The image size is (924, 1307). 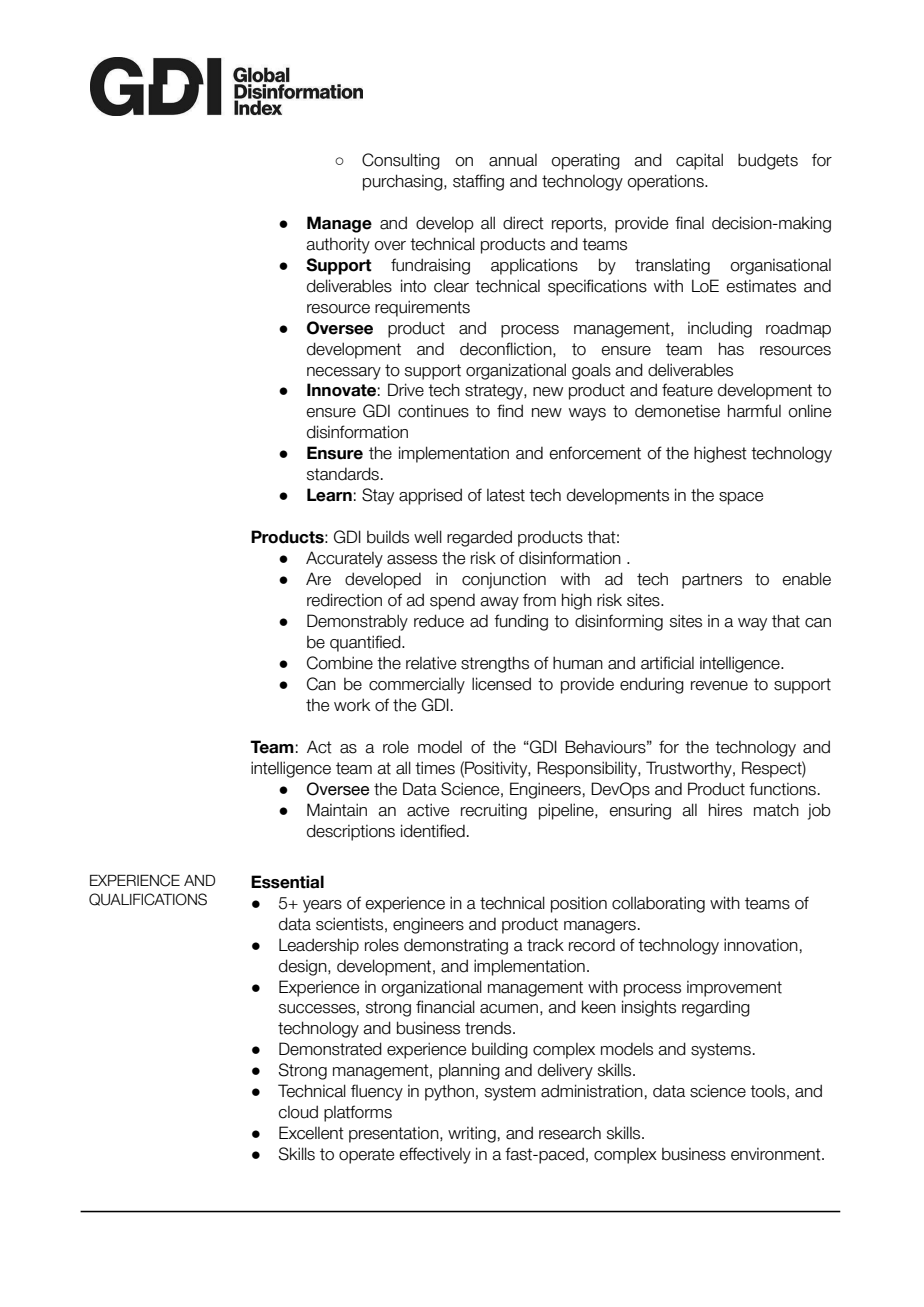 What do you see at coordinates (338, 245) in the document?
I see `authority` at bounding box center [338, 245].
